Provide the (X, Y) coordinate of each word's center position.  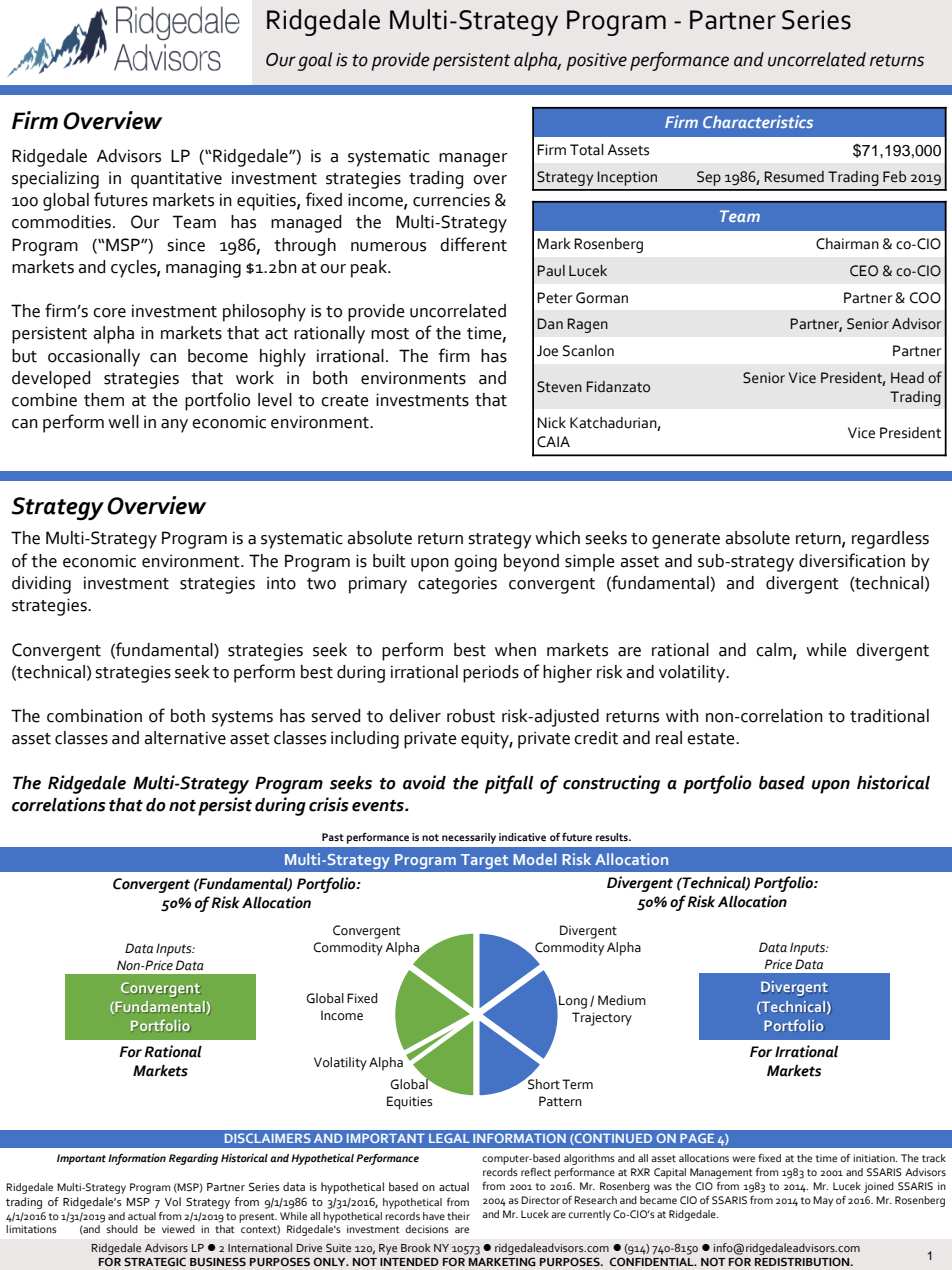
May (823, 1201)
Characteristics (758, 121)
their (458, 1216)
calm (775, 650)
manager (473, 160)
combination (94, 716)
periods (491, 674)
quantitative (176, 180)
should (122, 1229)
